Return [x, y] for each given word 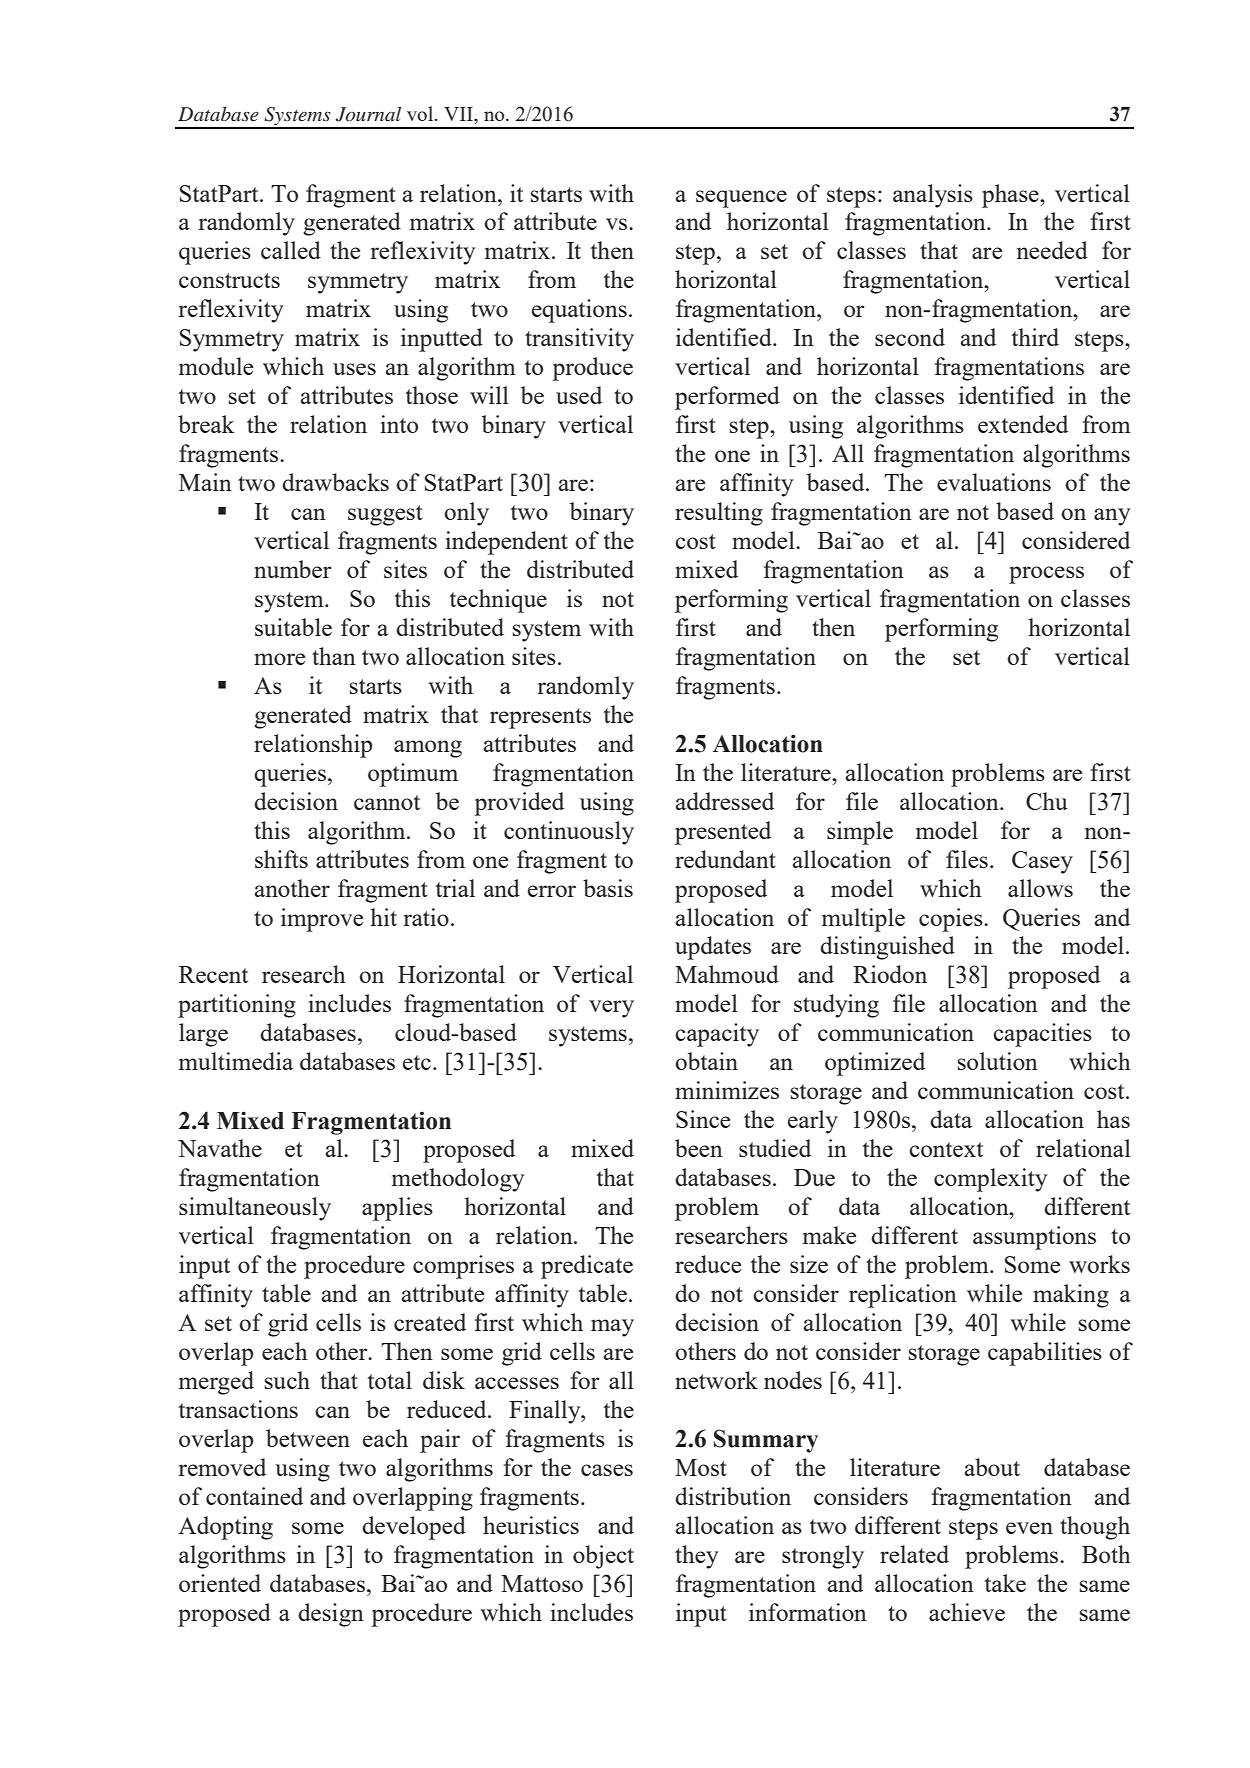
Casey [1042, 862]
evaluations [994, 482]
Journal [368, 114]
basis [608, 888]
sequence [741, 199]
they [696, 1557]
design [331, 1615]
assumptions [1034, 1238]
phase [1011, 196]
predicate [587, 1267]
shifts [281, 859]
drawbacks [335, 482]
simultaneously [255, 1209]
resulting [719, 514]
